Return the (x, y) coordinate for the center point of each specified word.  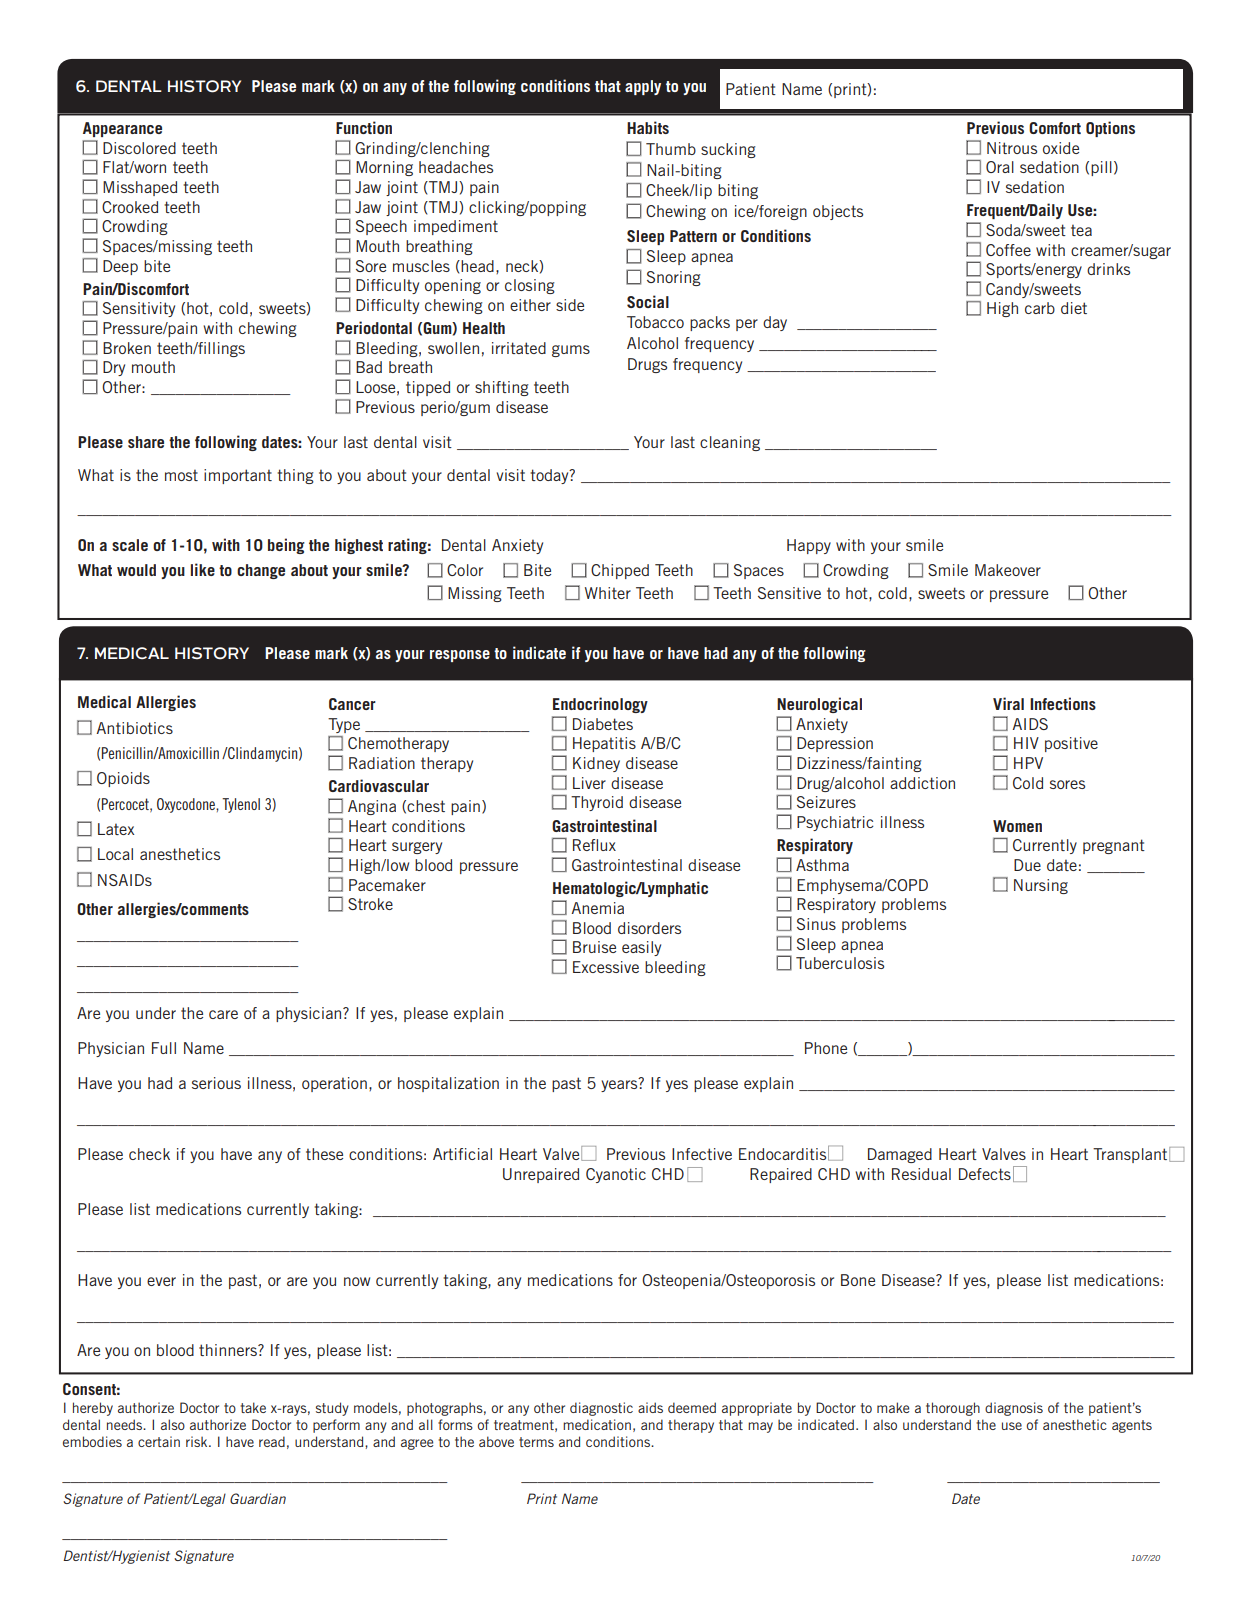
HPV (1028, 763)
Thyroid (597, 803)
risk (198, 1441)
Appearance (122, 129)
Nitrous (1012, 148)
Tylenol (241, 805)
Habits (648, 127)
